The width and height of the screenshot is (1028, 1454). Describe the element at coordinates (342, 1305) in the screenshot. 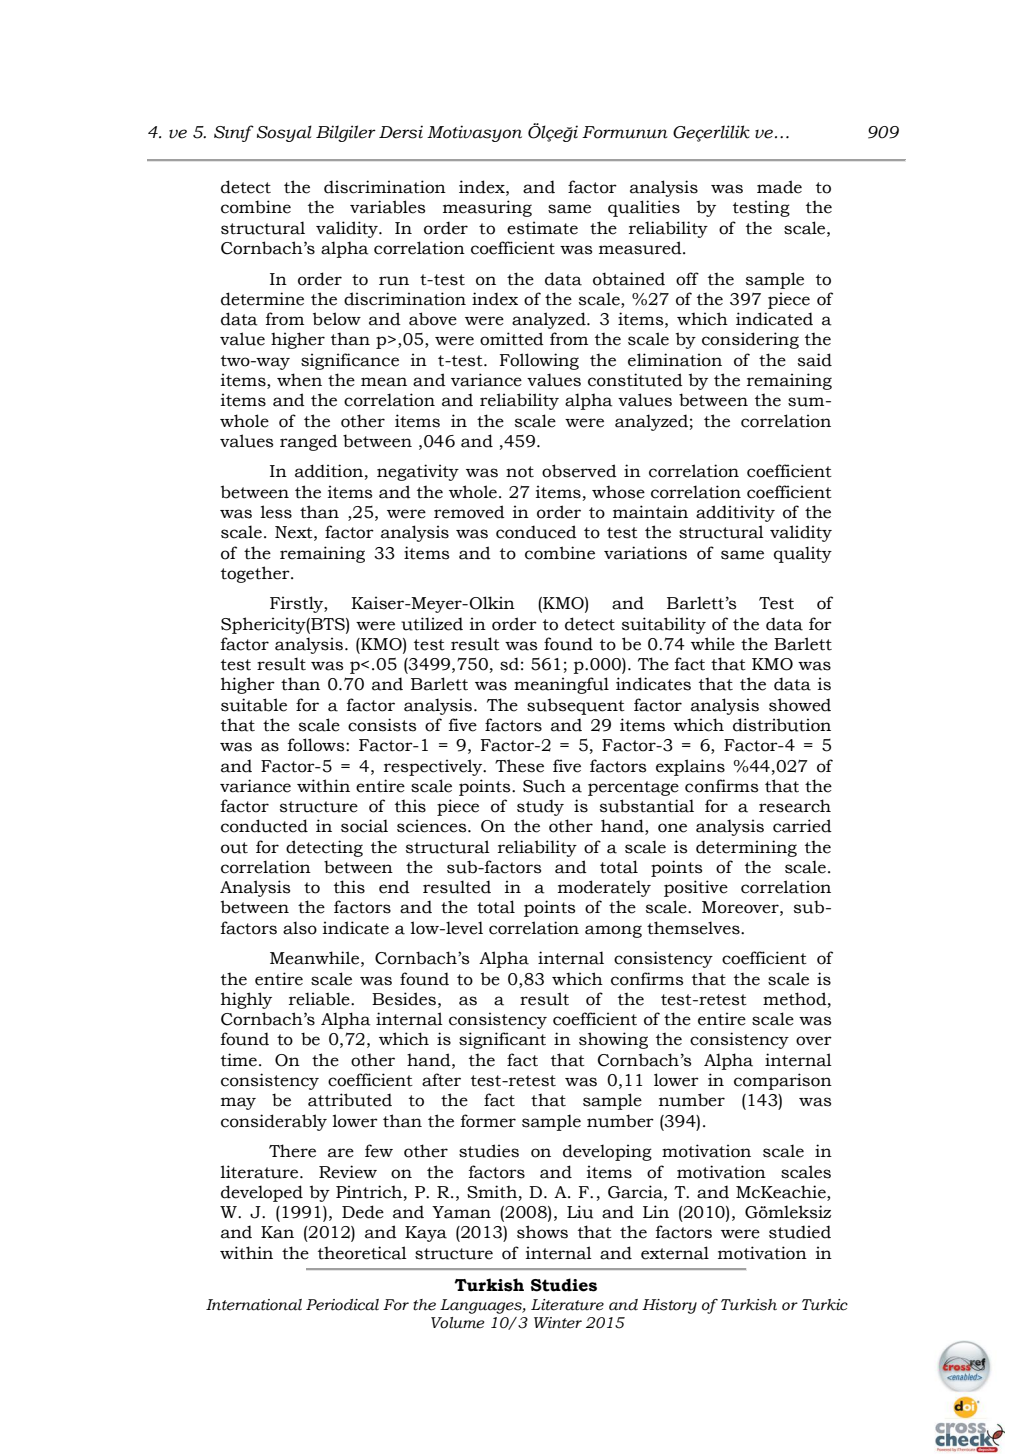

I see `Periodical` at that location.
